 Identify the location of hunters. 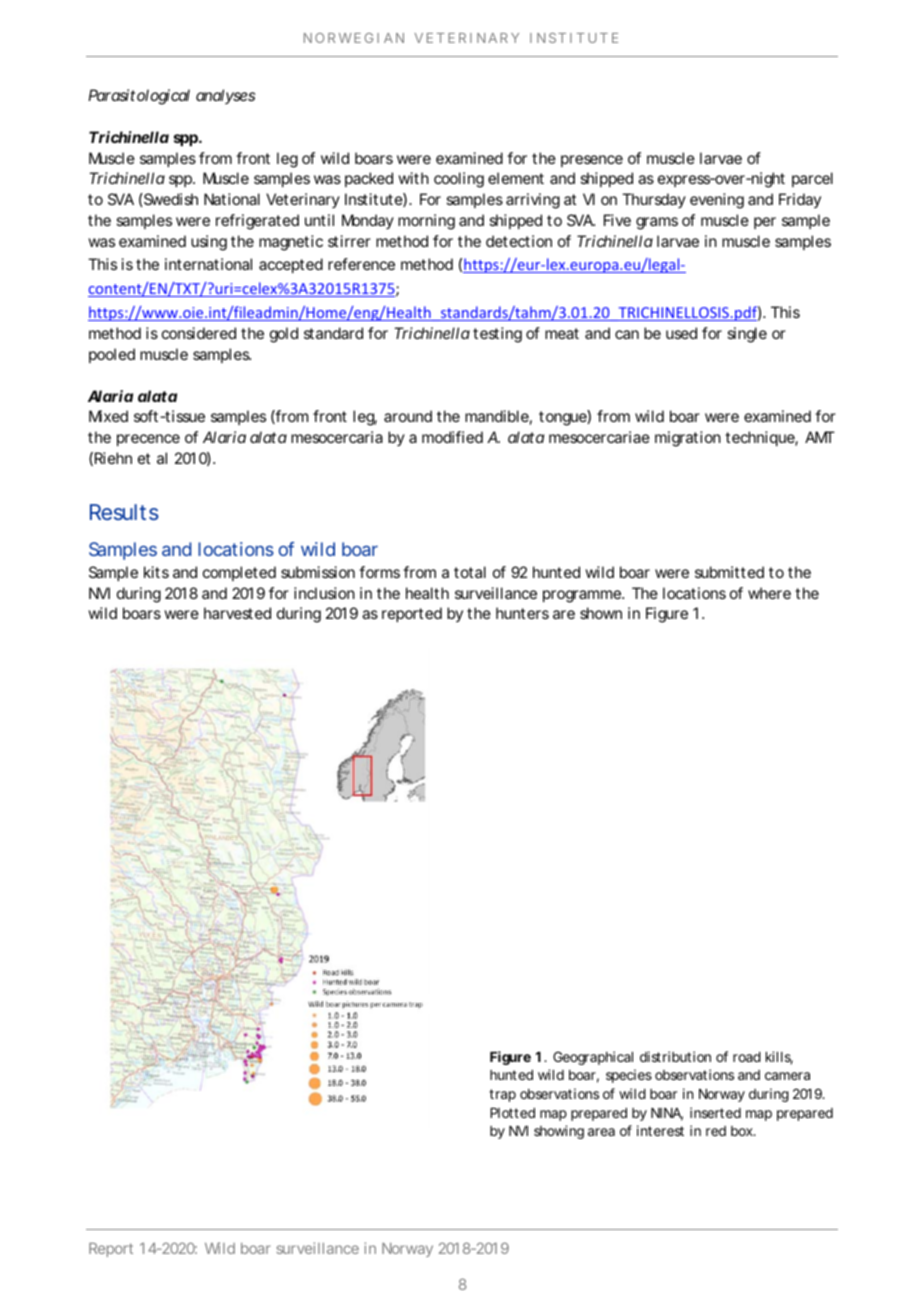
(522, 613).
